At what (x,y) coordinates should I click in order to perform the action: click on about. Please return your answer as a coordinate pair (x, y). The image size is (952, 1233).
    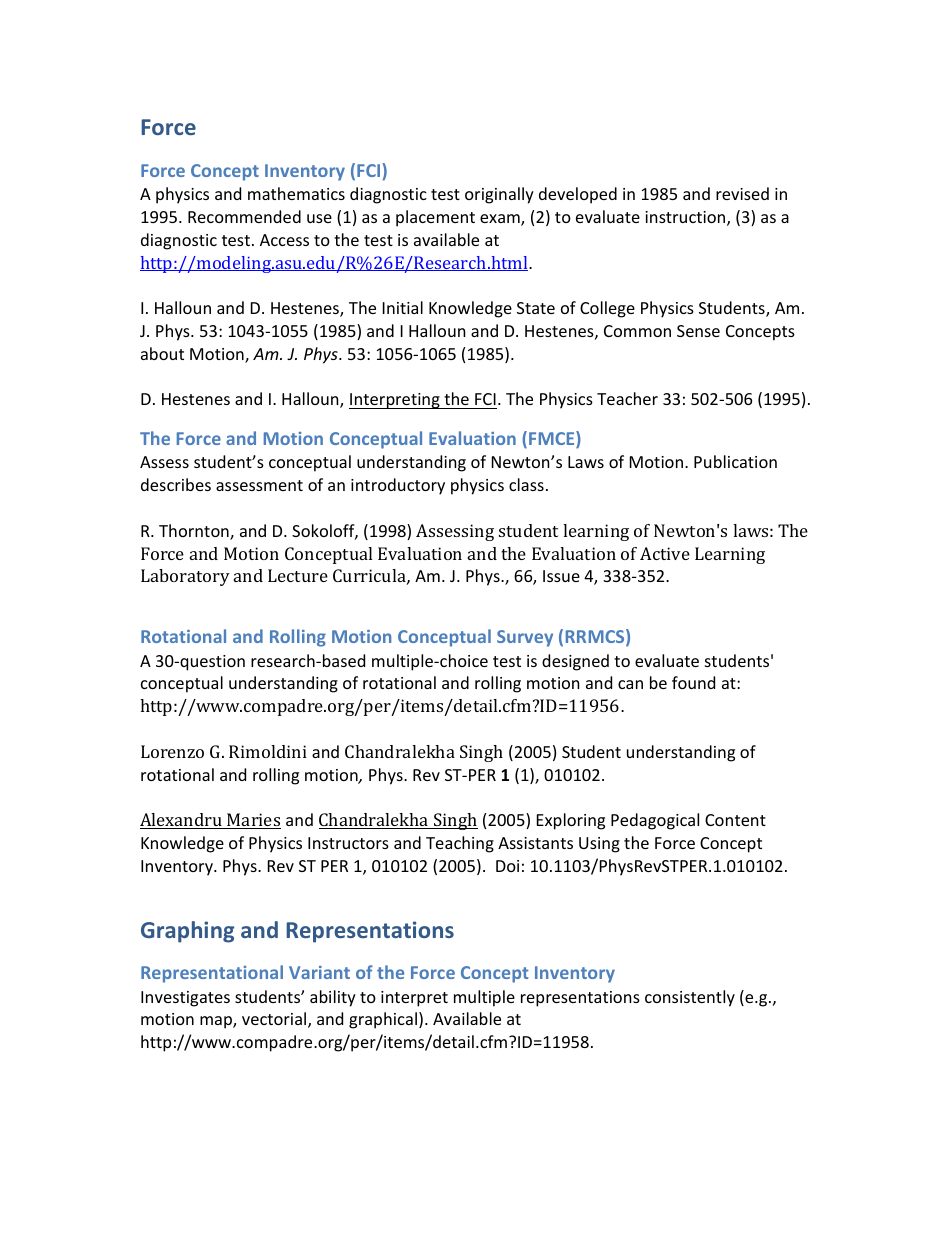
    Looking at the image, I should click on (162, 353).
